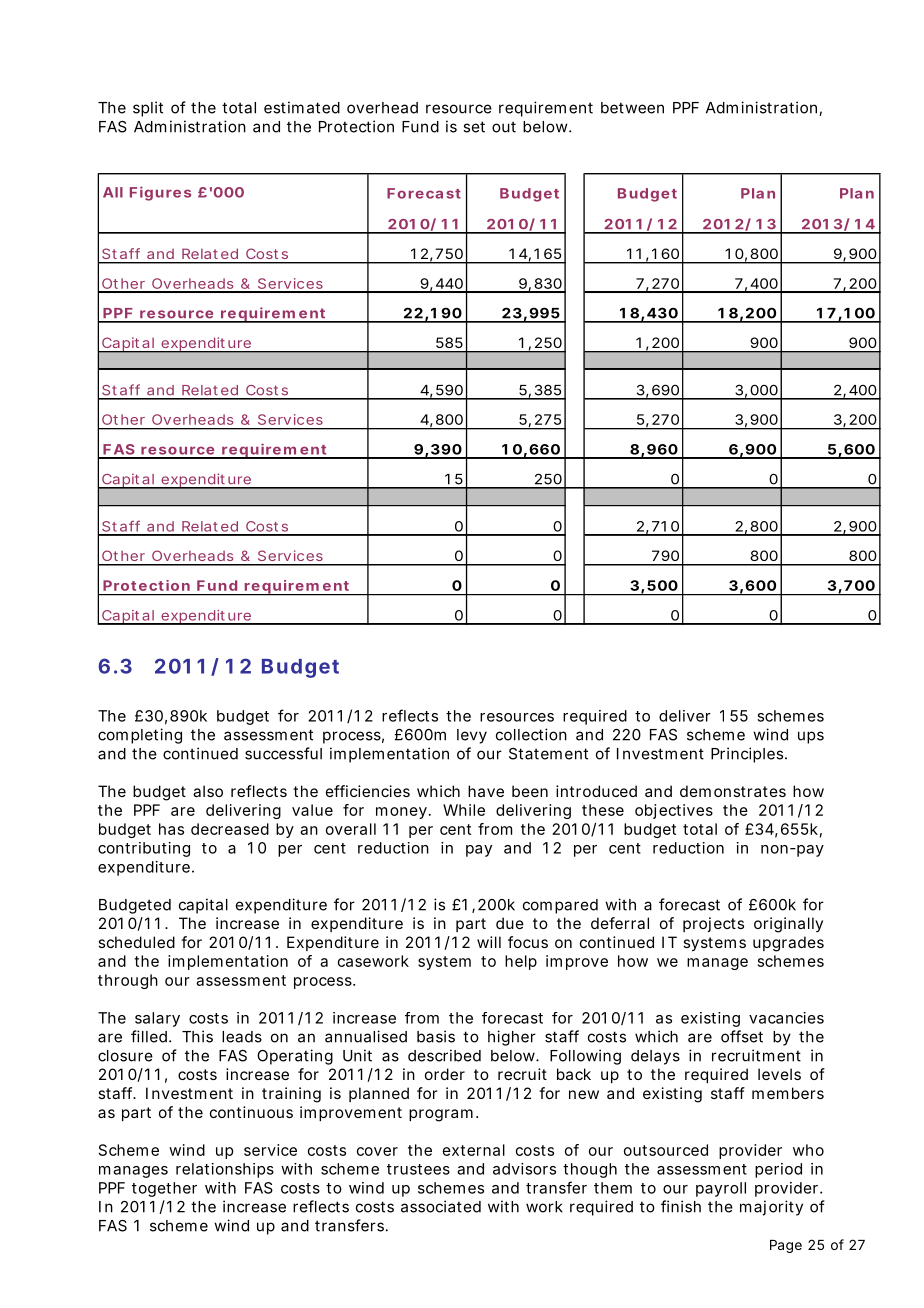 The width and height of the document is (924, 1308). Describe the element at coordinates (164, 1189) in the document. I see `together` at that location.
